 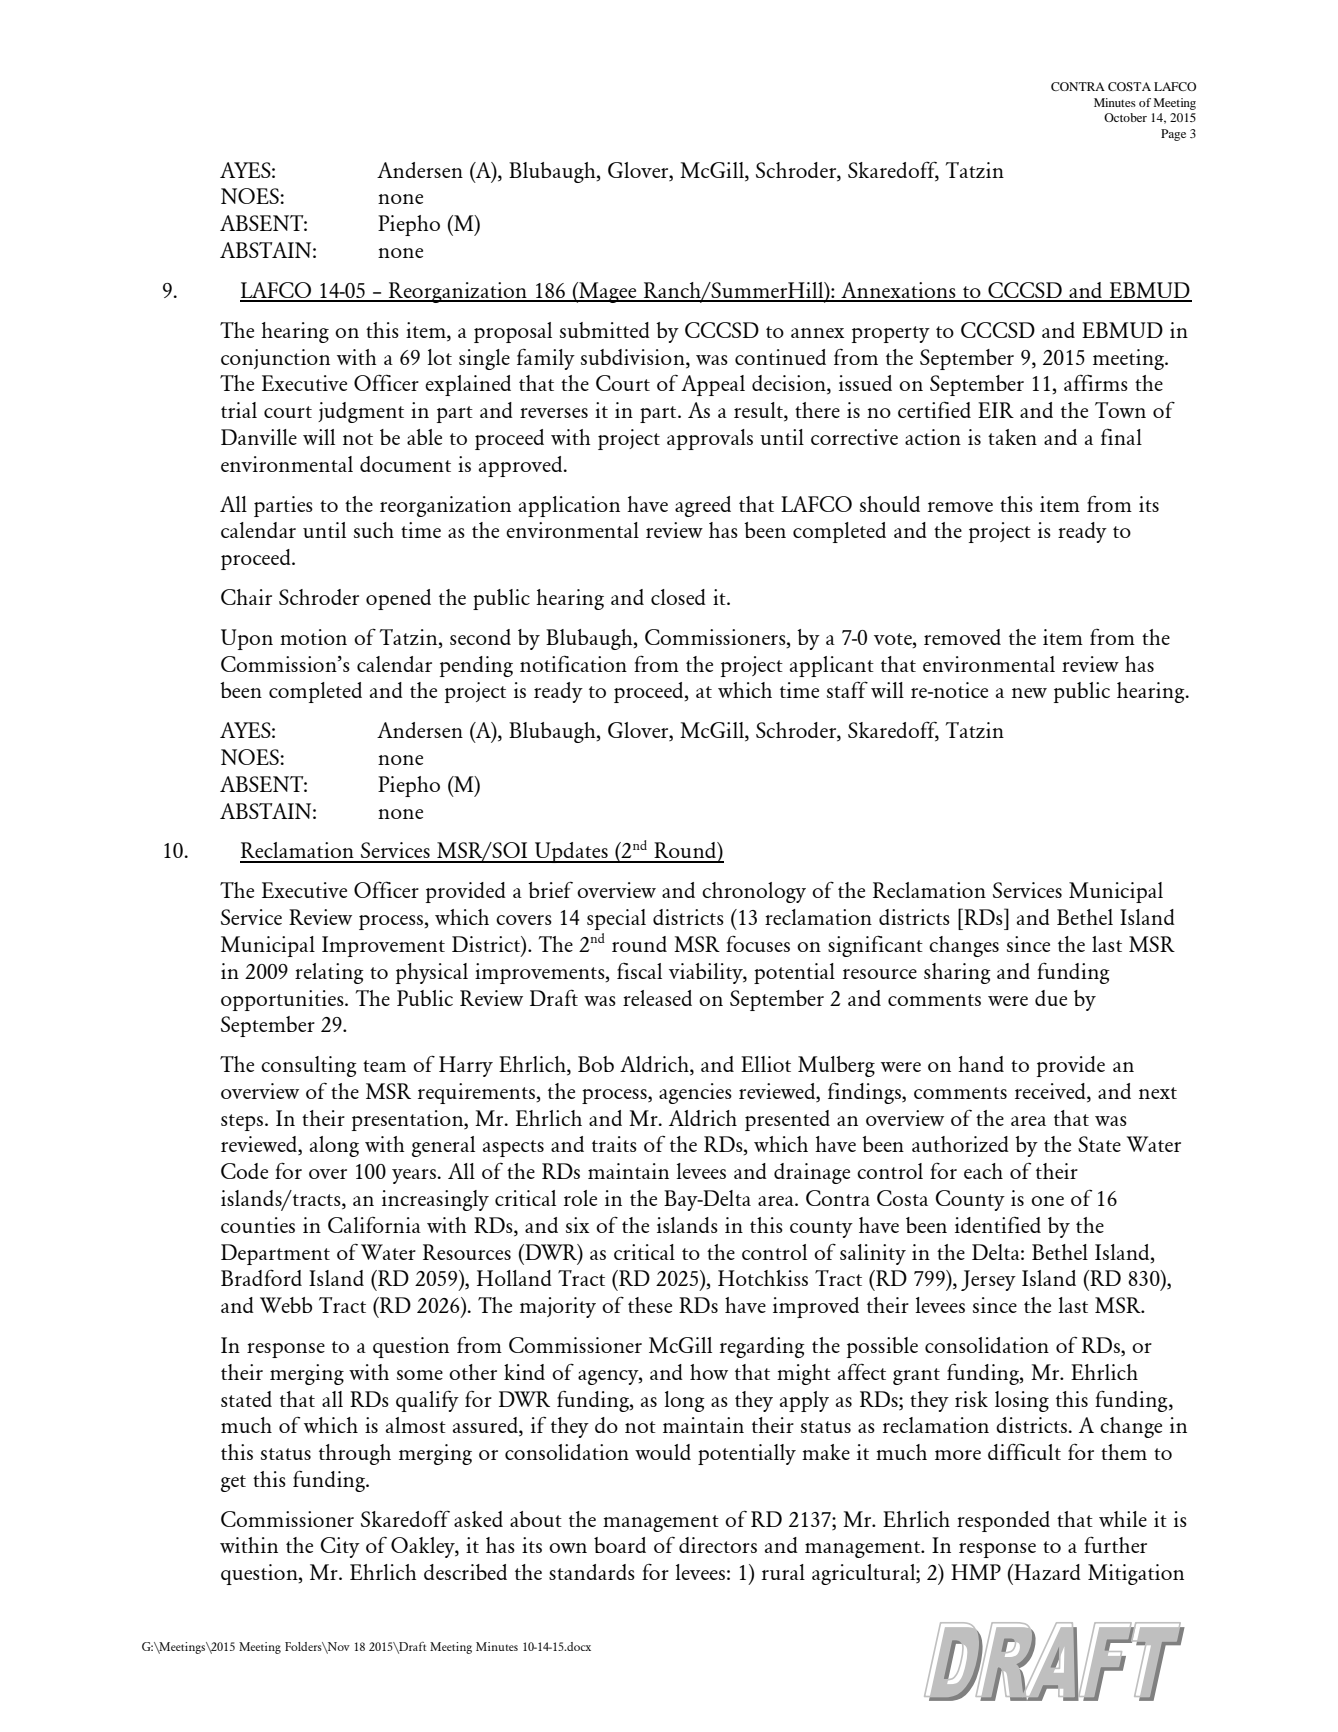 What do you see at coordinates (329, 973) in the screenshot?
I see `relating` at bounding box center [329, 973].
